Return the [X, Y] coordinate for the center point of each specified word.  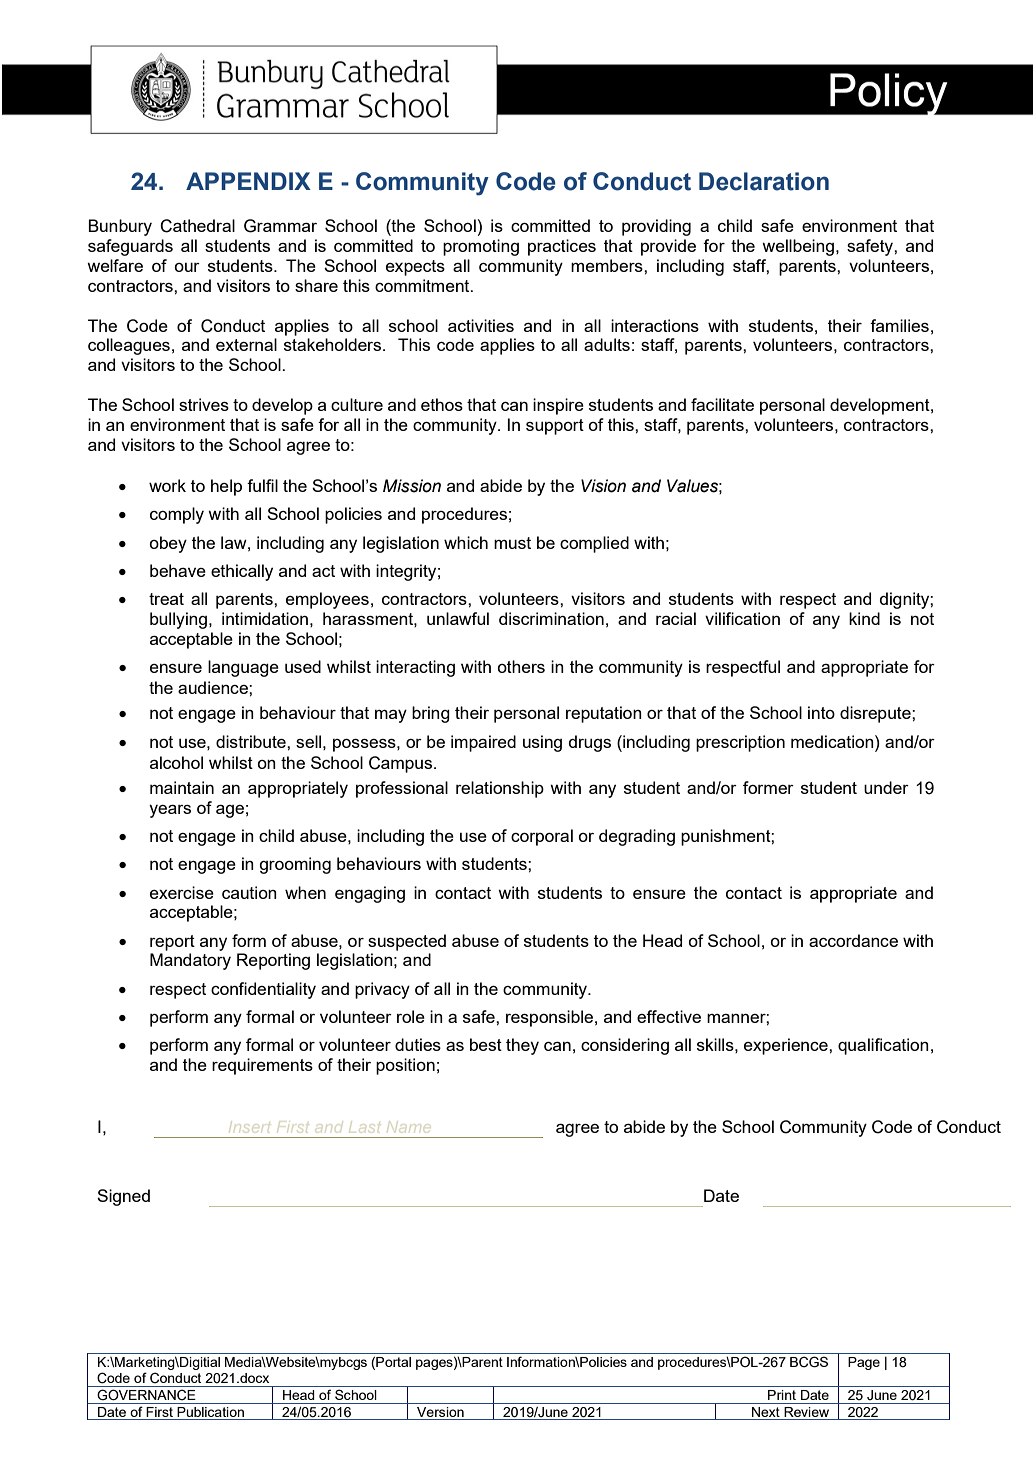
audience [214, 687]
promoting [481, 247]
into [821, 712]
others [521, 666]
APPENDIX [248, 181]
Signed [123, 1197]
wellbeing [798, 247]
